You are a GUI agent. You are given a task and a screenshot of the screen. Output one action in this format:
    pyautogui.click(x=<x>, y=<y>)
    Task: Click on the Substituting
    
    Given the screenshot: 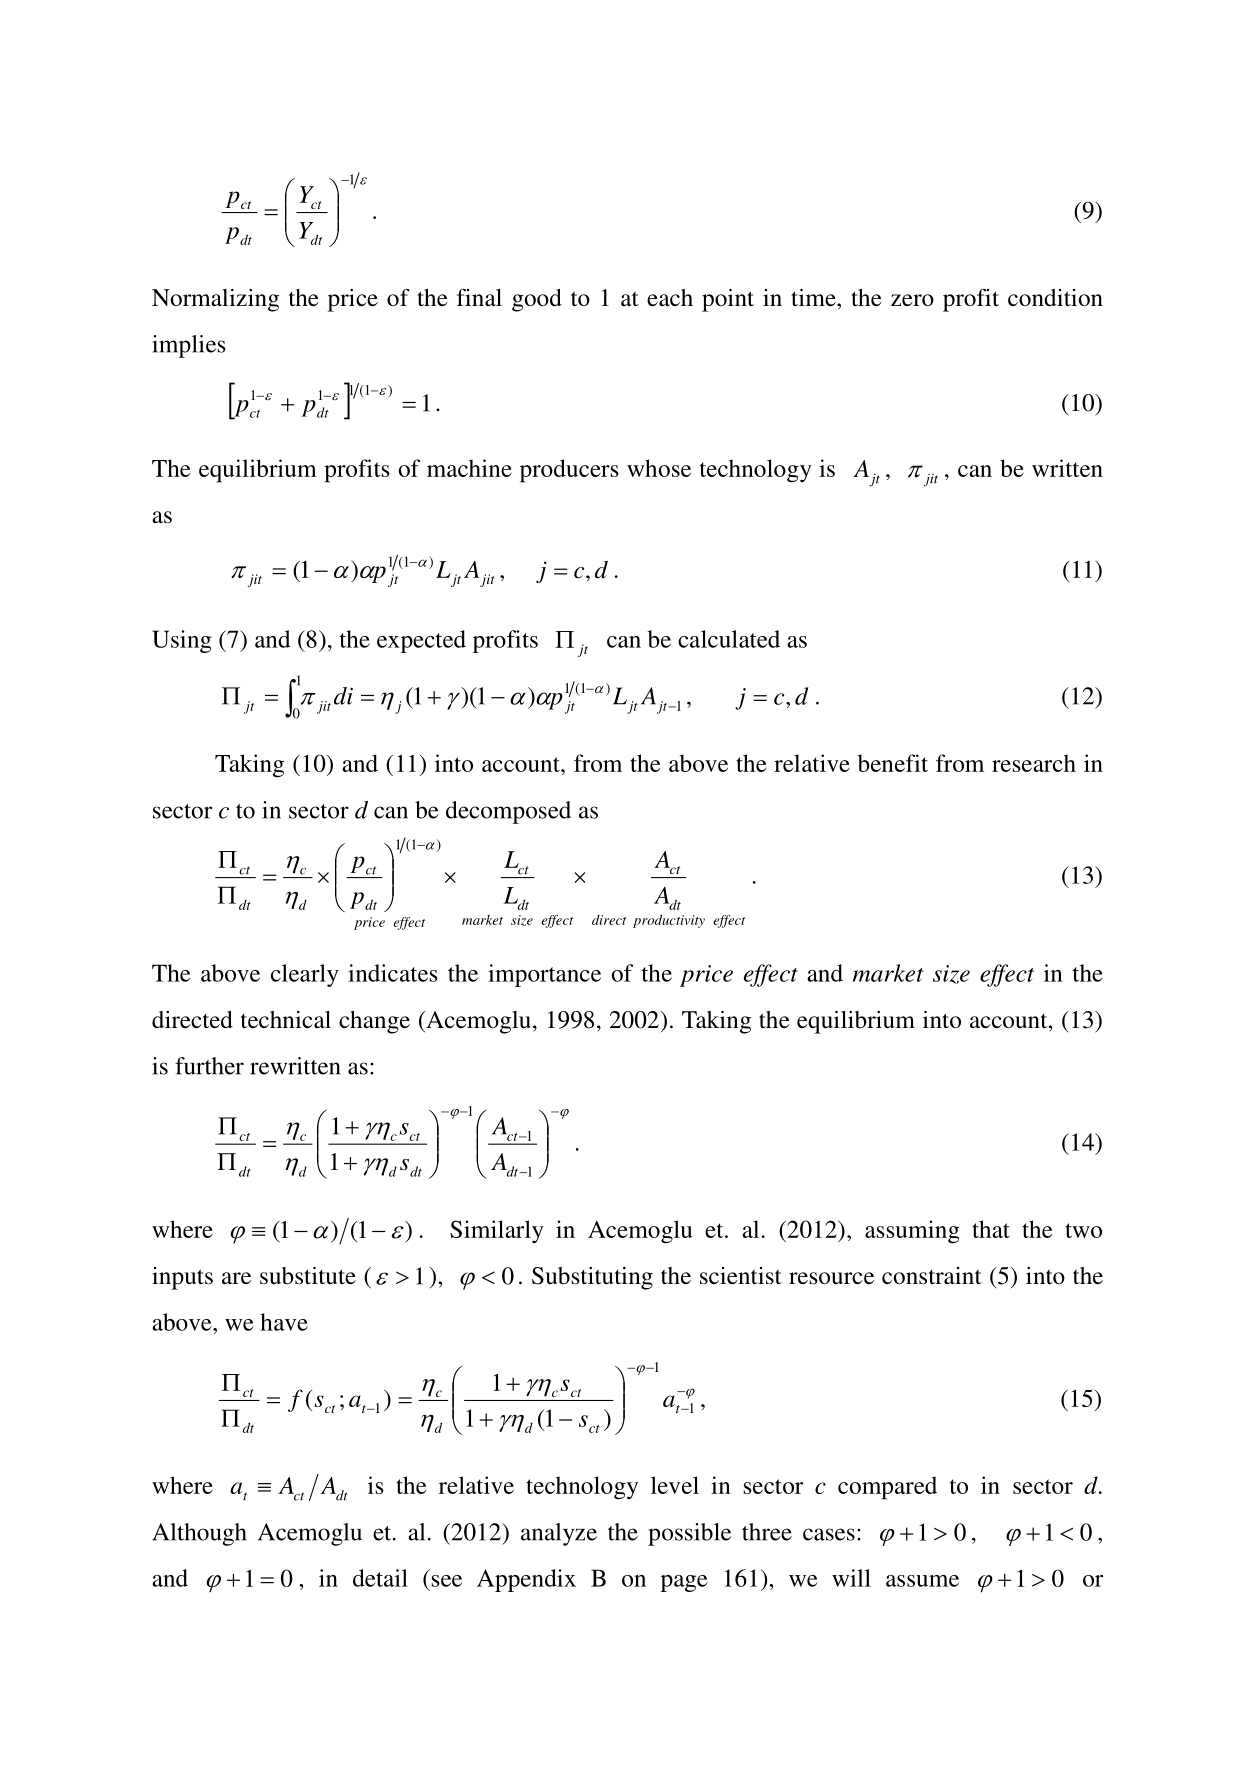 What is the action you would take?
    pyautogui.click(x=592, y=1278)
